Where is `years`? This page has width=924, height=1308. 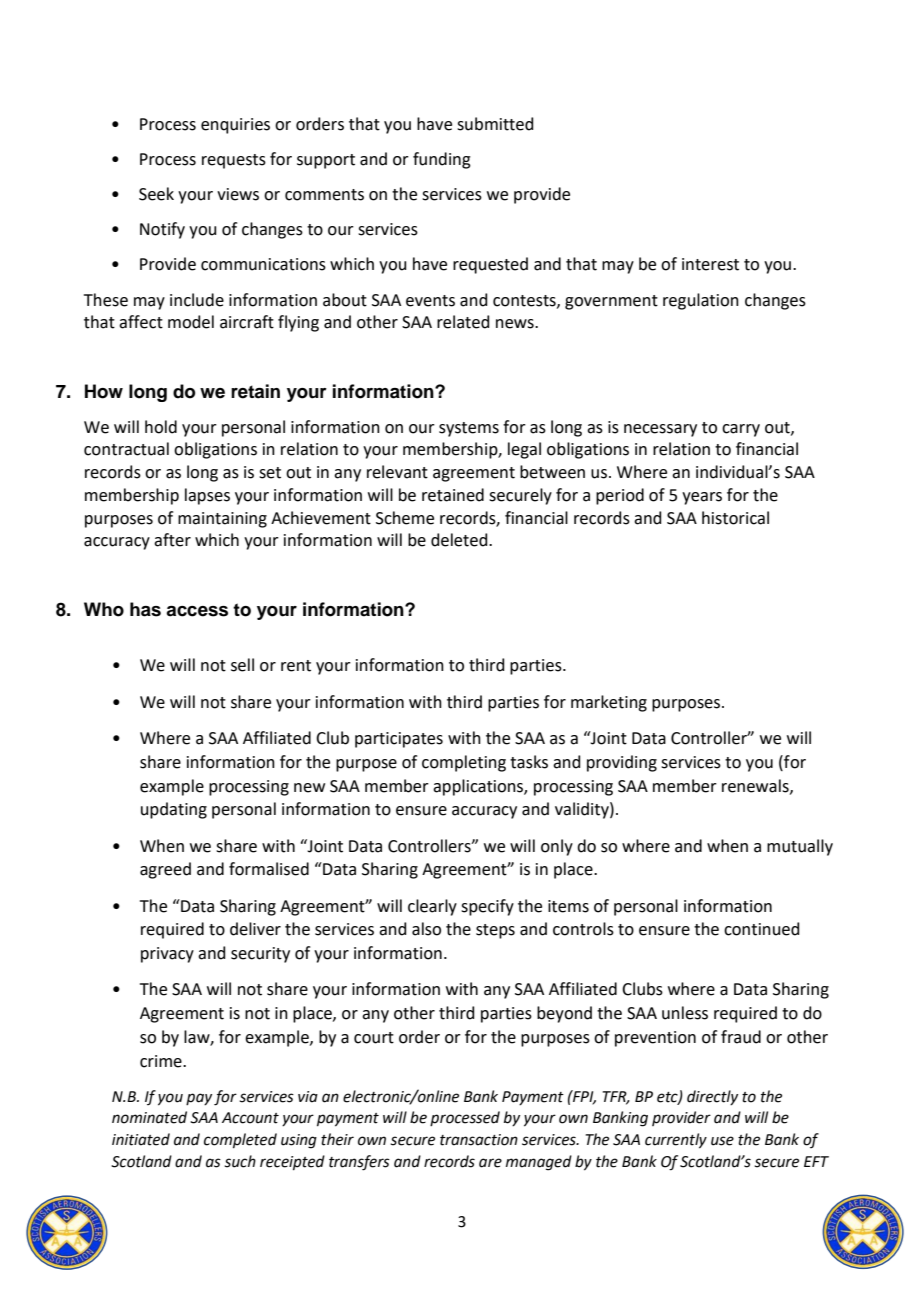 years is located at coordinates (702, 498).
